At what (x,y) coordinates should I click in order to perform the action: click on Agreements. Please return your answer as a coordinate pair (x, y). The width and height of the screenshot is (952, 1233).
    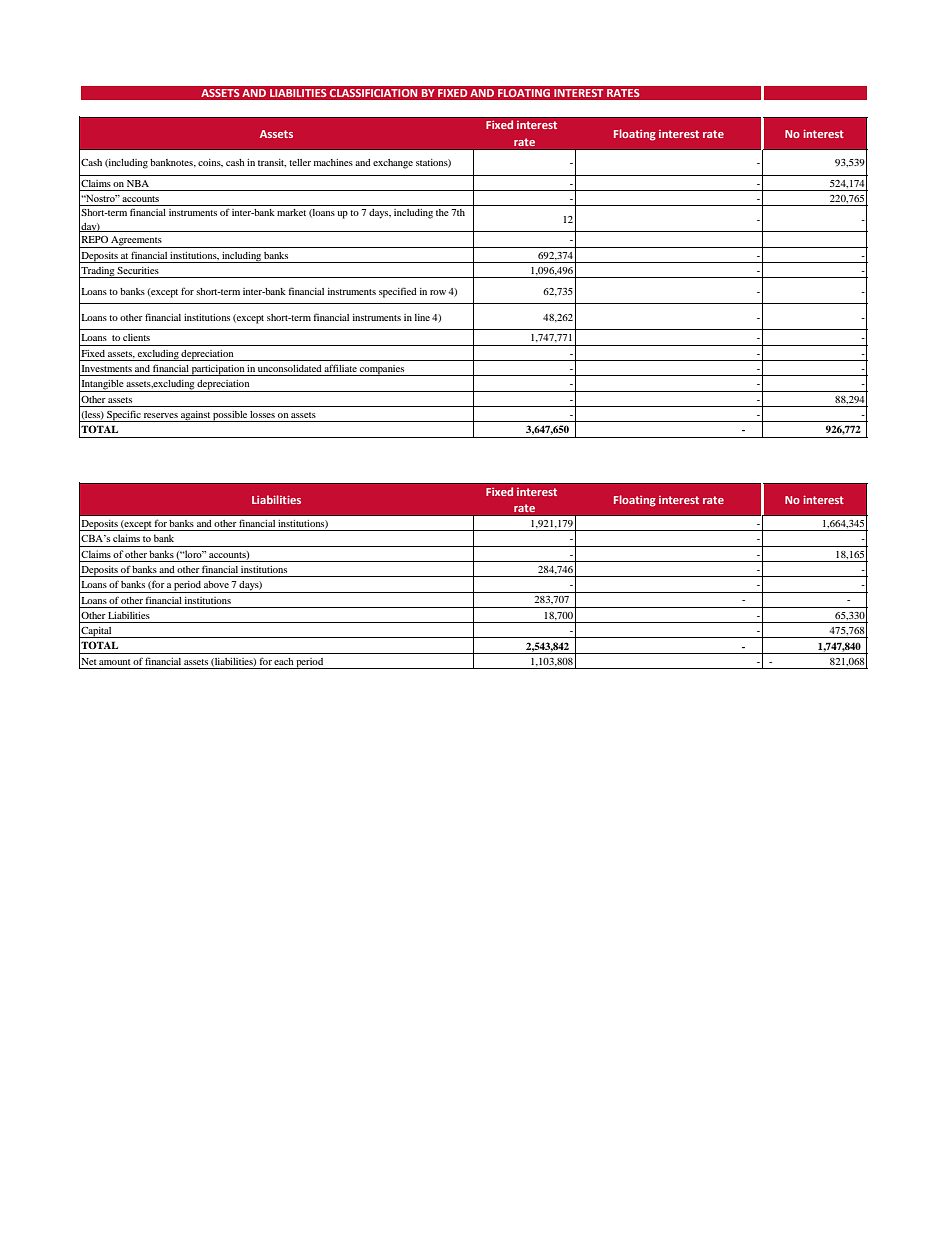
    Looking at the image, I should click on (136, 242).
